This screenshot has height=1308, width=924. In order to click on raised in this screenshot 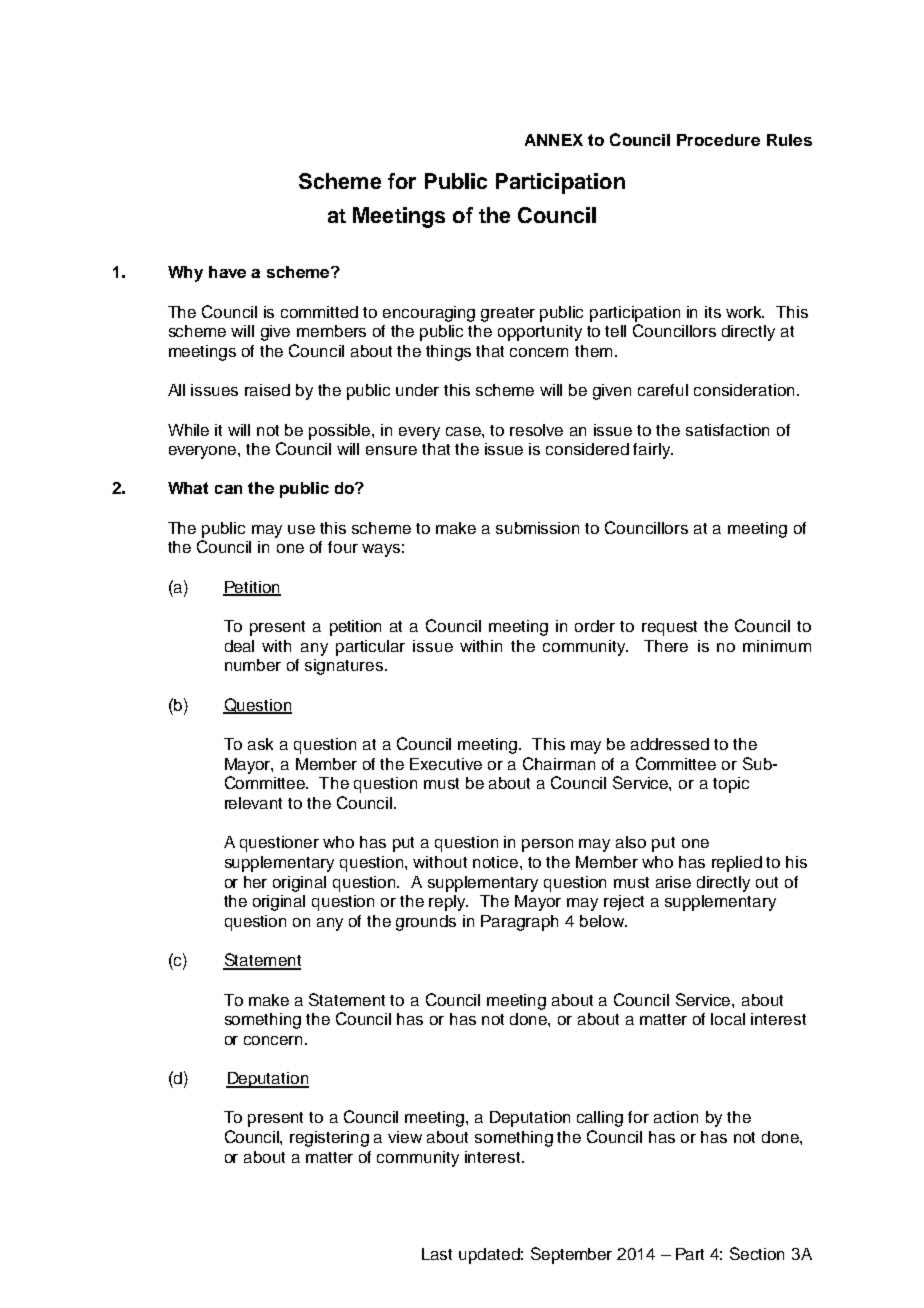, I will do `click(267, 390)`.
